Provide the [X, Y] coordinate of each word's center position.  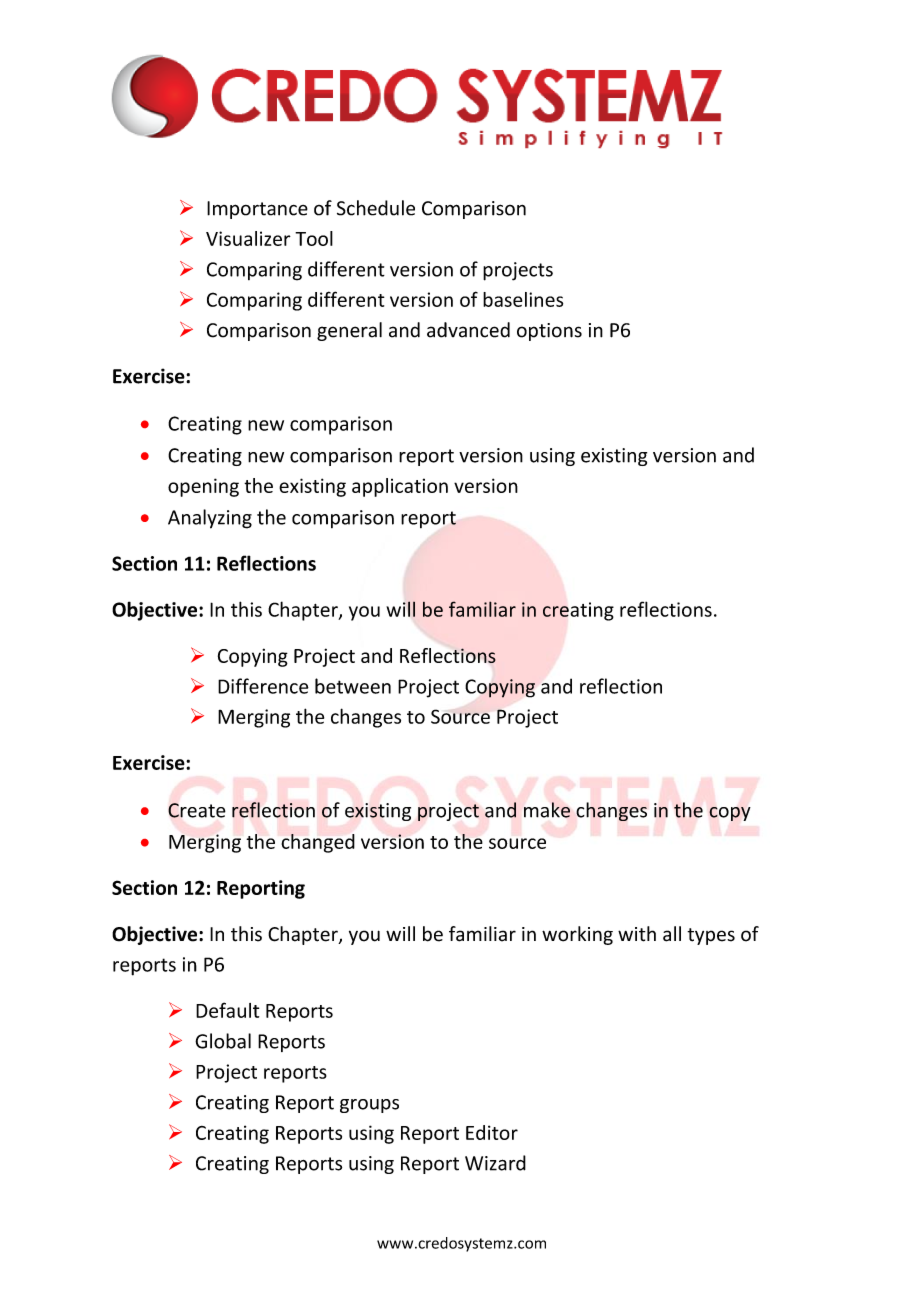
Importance [257, 210]
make [547, 810]
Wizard [495, 1163]
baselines [523, 299]
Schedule [376, 208]
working [577, 935]
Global [223, 1041]
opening [203, 487]
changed [318, 843]
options [549, 332]
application [400, 487]
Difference [263, 686]
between [353, 686]
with [637, 934]
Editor [492, 1132]
